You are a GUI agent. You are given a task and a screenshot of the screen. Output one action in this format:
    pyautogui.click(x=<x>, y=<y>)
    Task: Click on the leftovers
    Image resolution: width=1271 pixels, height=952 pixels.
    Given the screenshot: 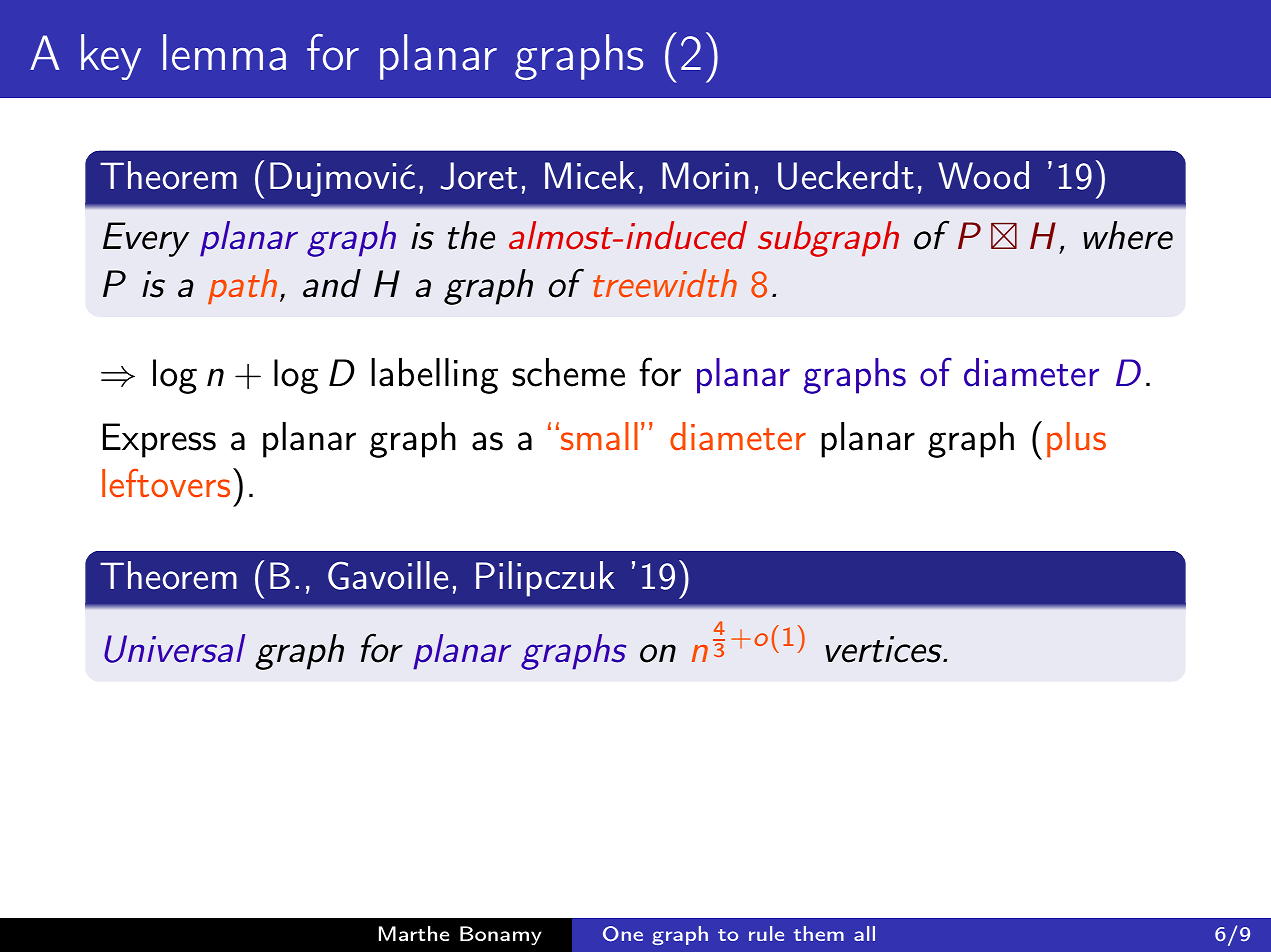 What is the action you would take?
    pyautogui.click(x=166, y=483)
